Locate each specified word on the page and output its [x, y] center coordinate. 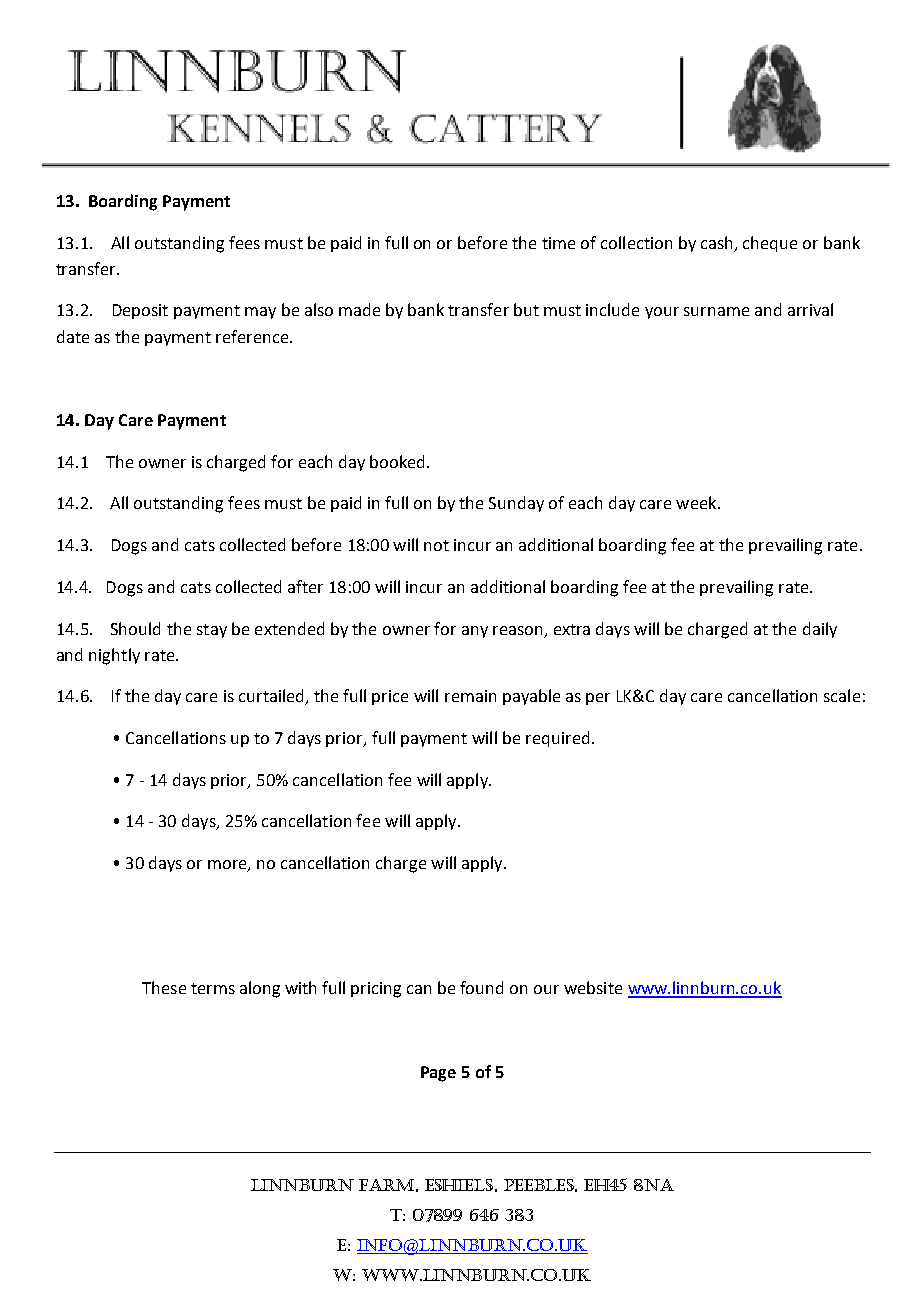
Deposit [140, 311]
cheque [770, 244]
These [164, 987]
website [593, 987]
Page [438, 1074]
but [526, 309]
